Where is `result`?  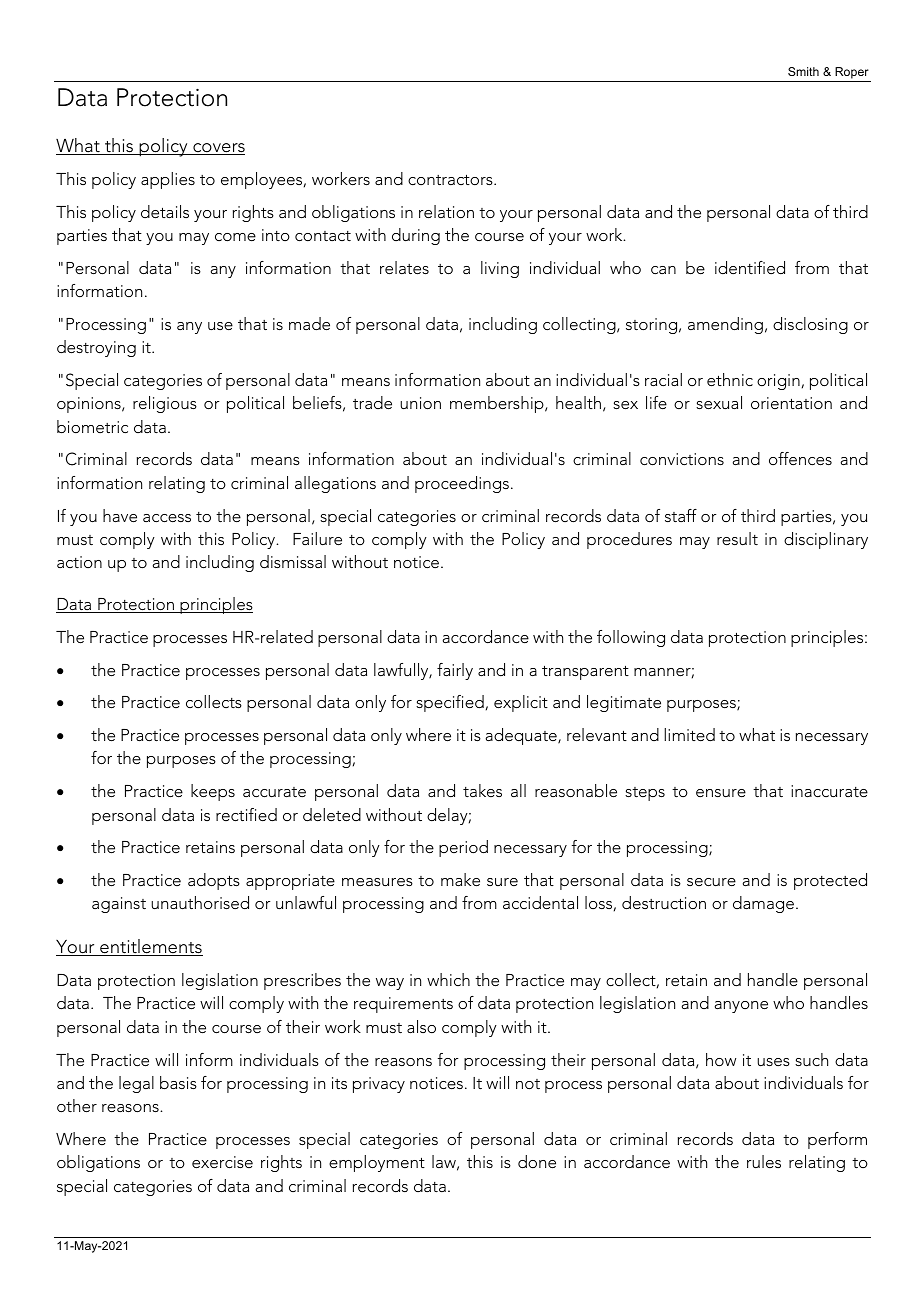
result is located at coordinates (737, 538).
